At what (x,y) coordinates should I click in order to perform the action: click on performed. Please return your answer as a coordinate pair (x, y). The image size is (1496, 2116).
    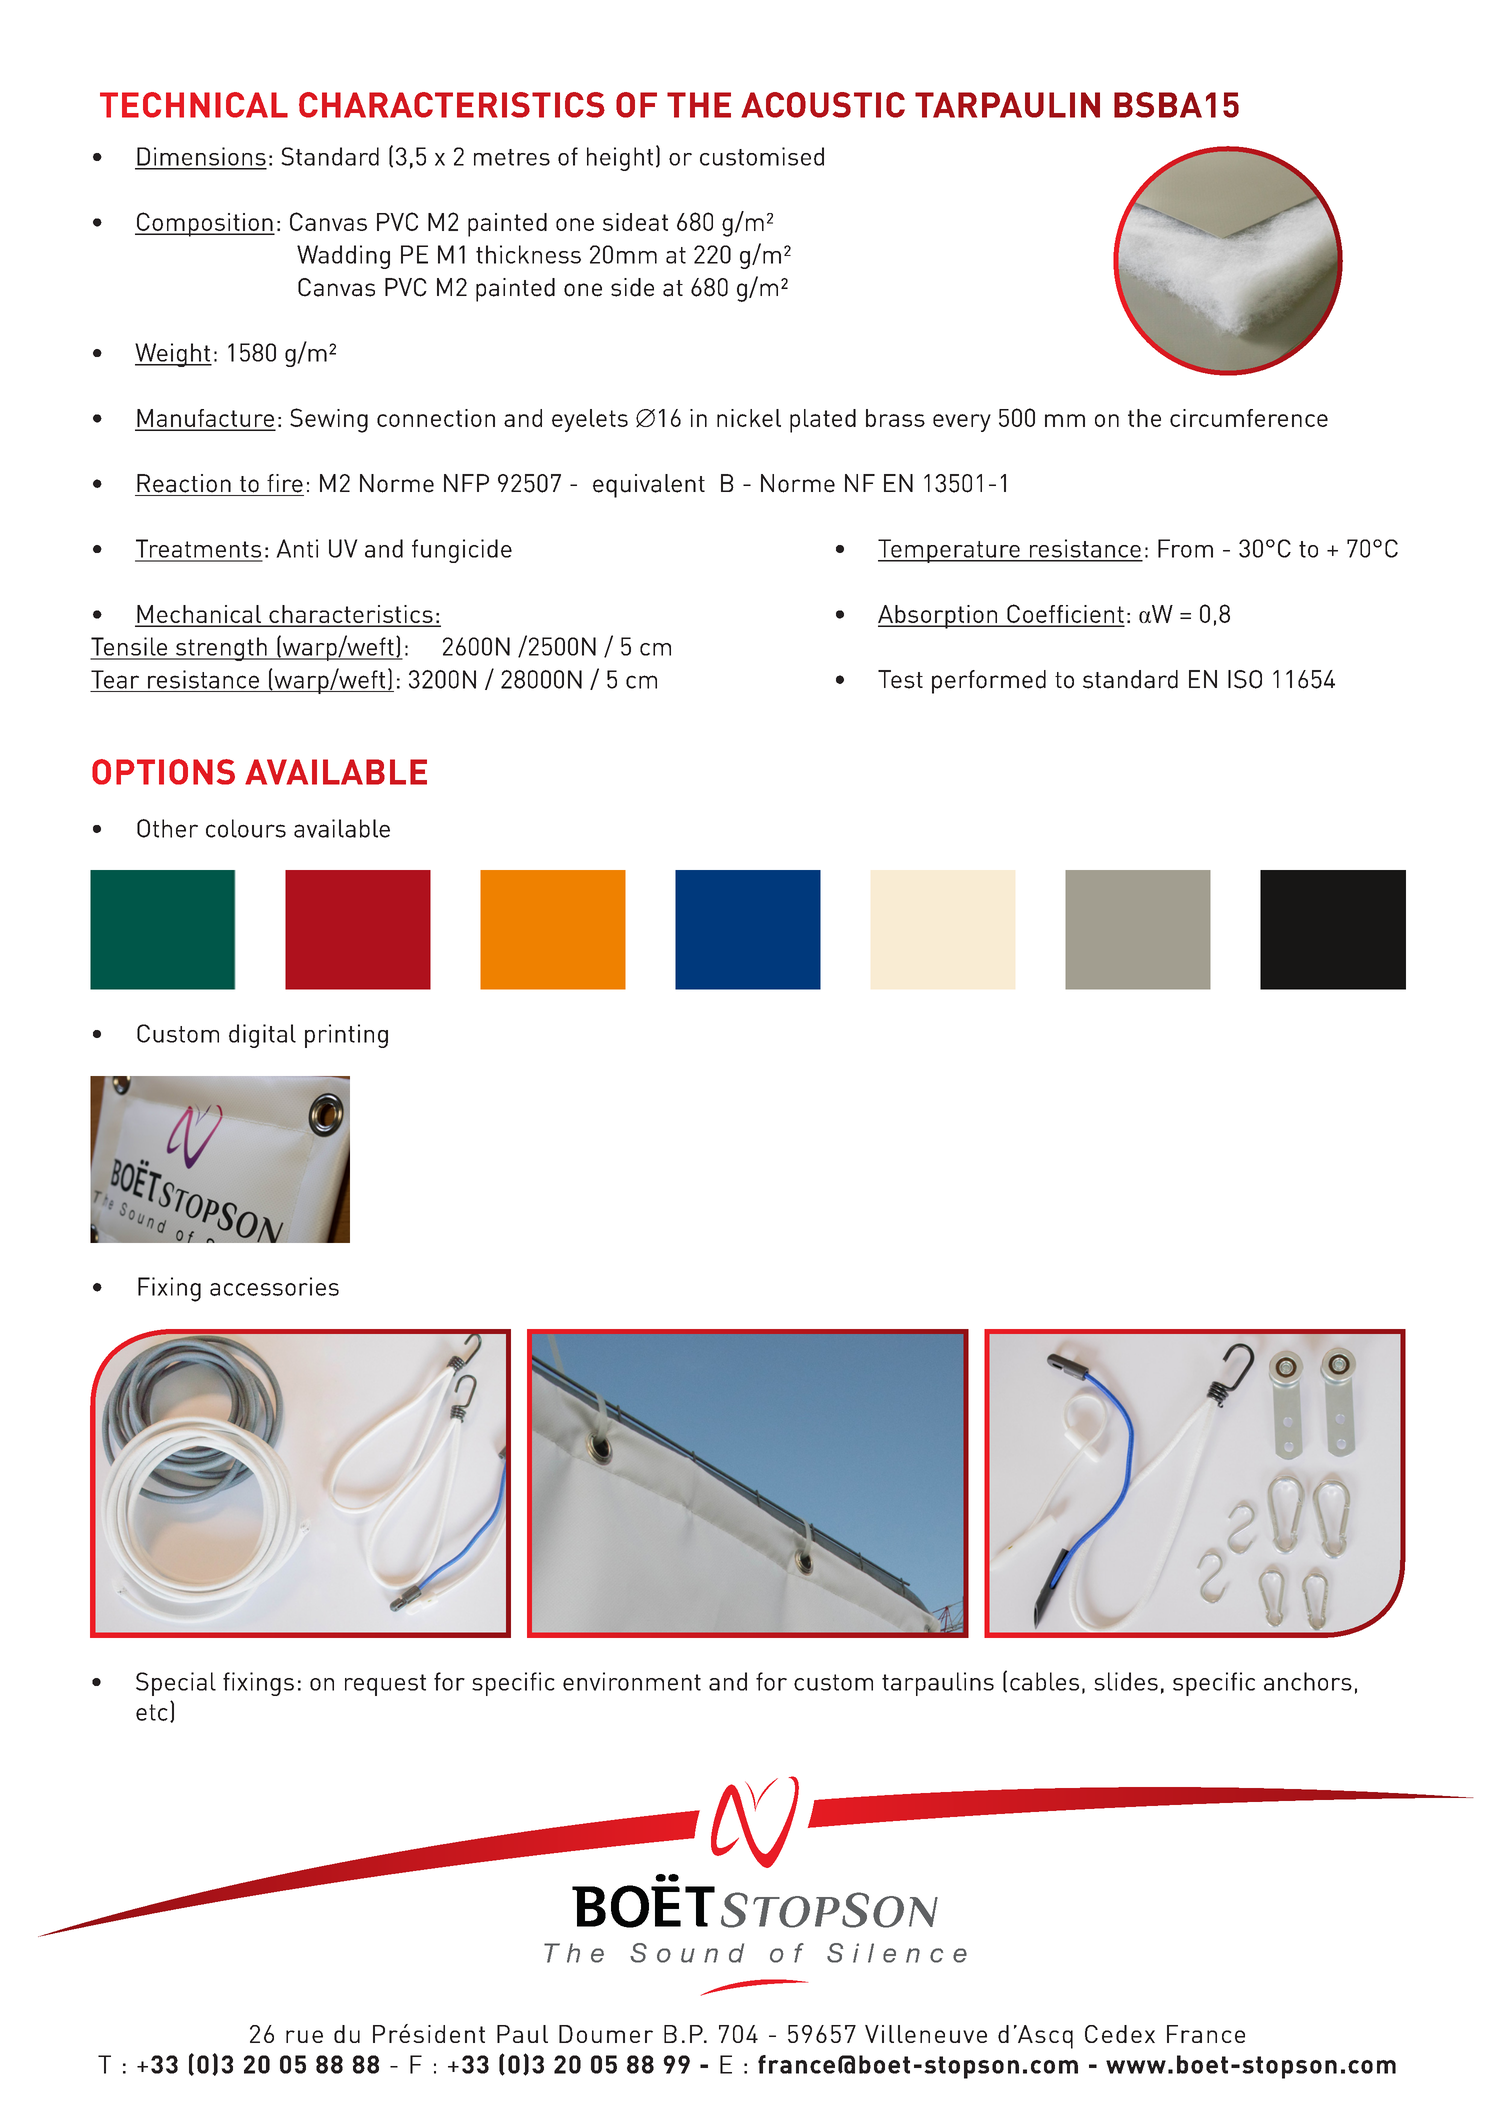
    Looking at the image, I should click on (989, 682).
